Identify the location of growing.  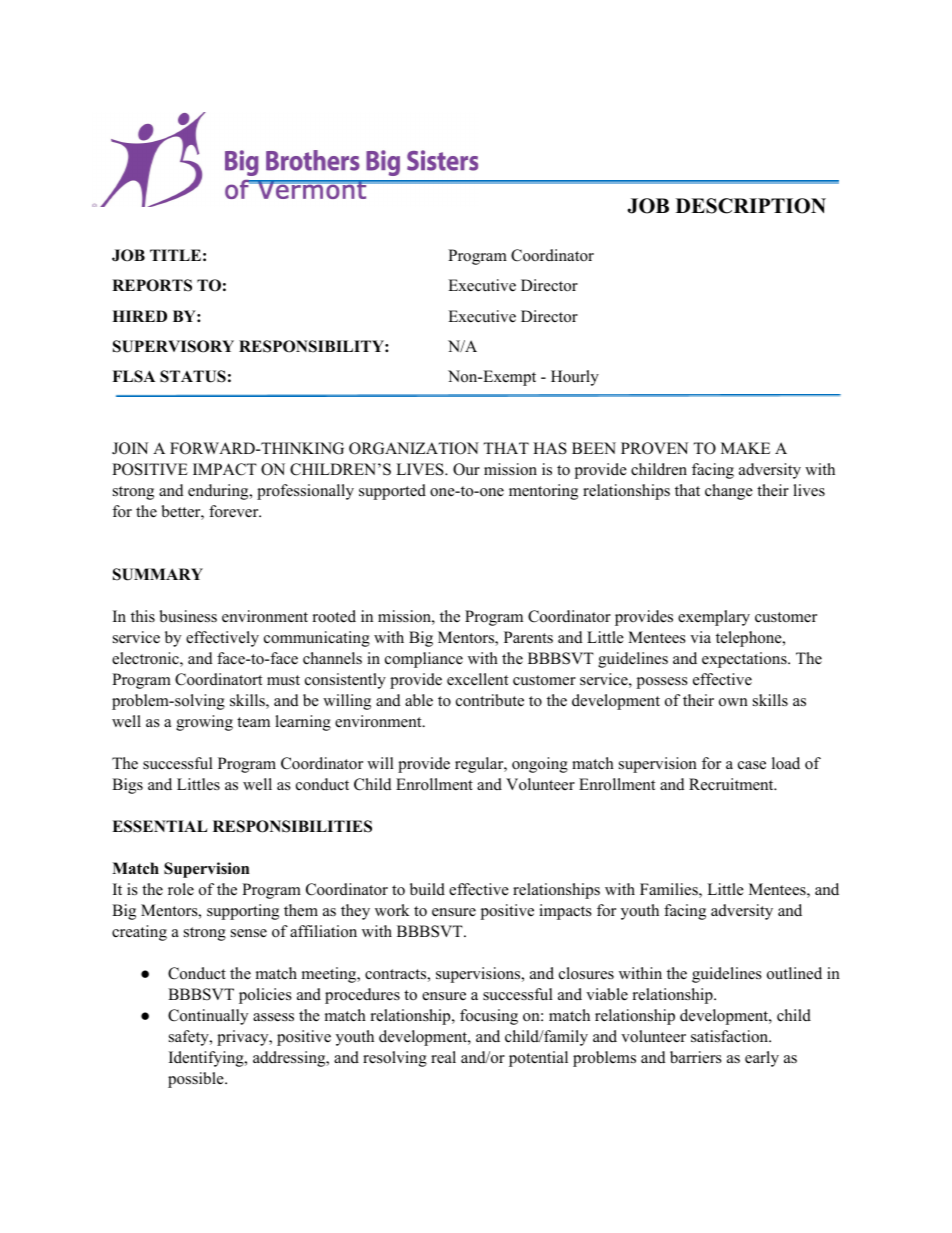
(204, 723).
